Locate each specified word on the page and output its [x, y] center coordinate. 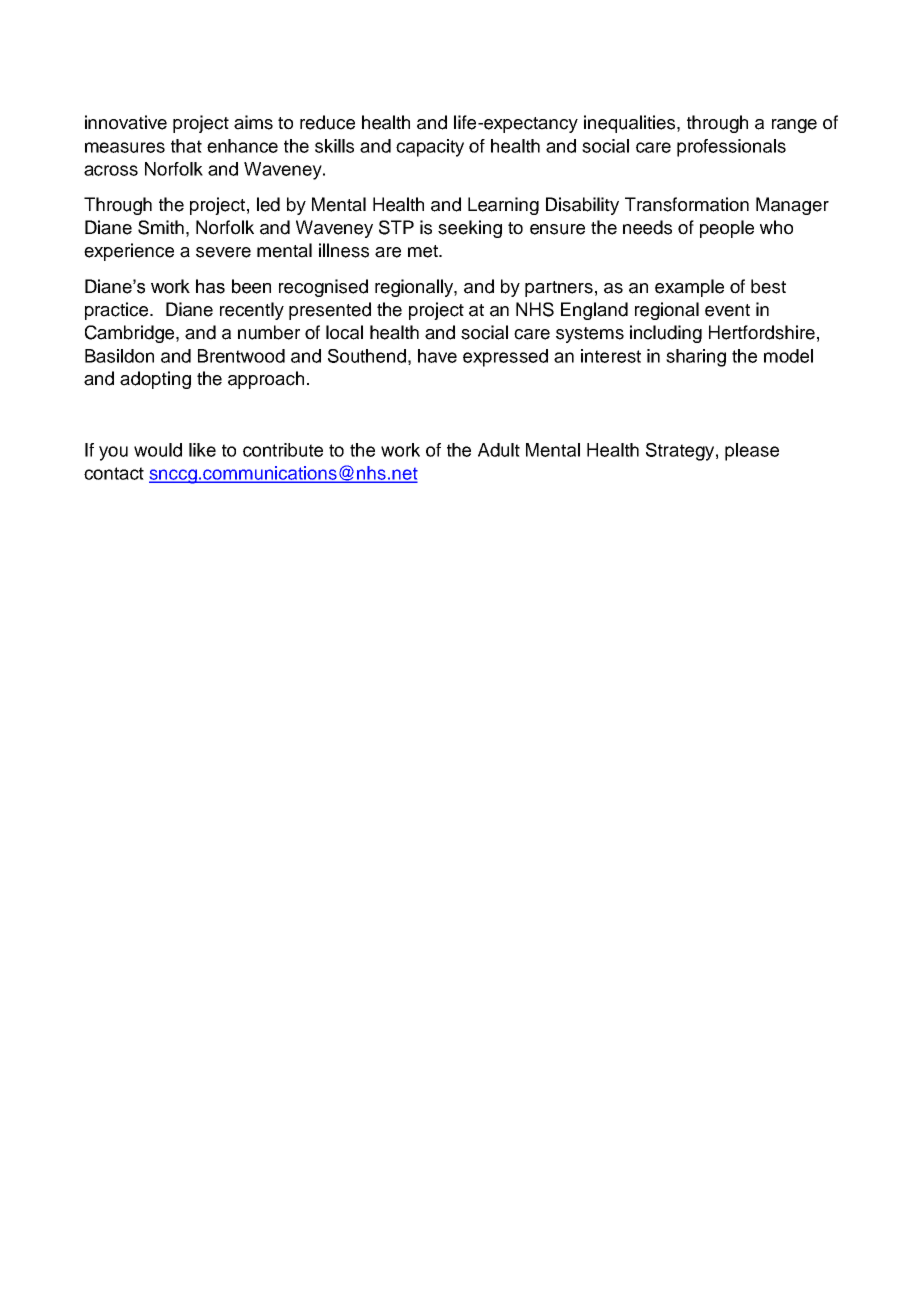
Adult [499, 450]
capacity [430, 148]
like [202, 450]
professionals [731, 148]
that [186, 146]
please [752, 452]
